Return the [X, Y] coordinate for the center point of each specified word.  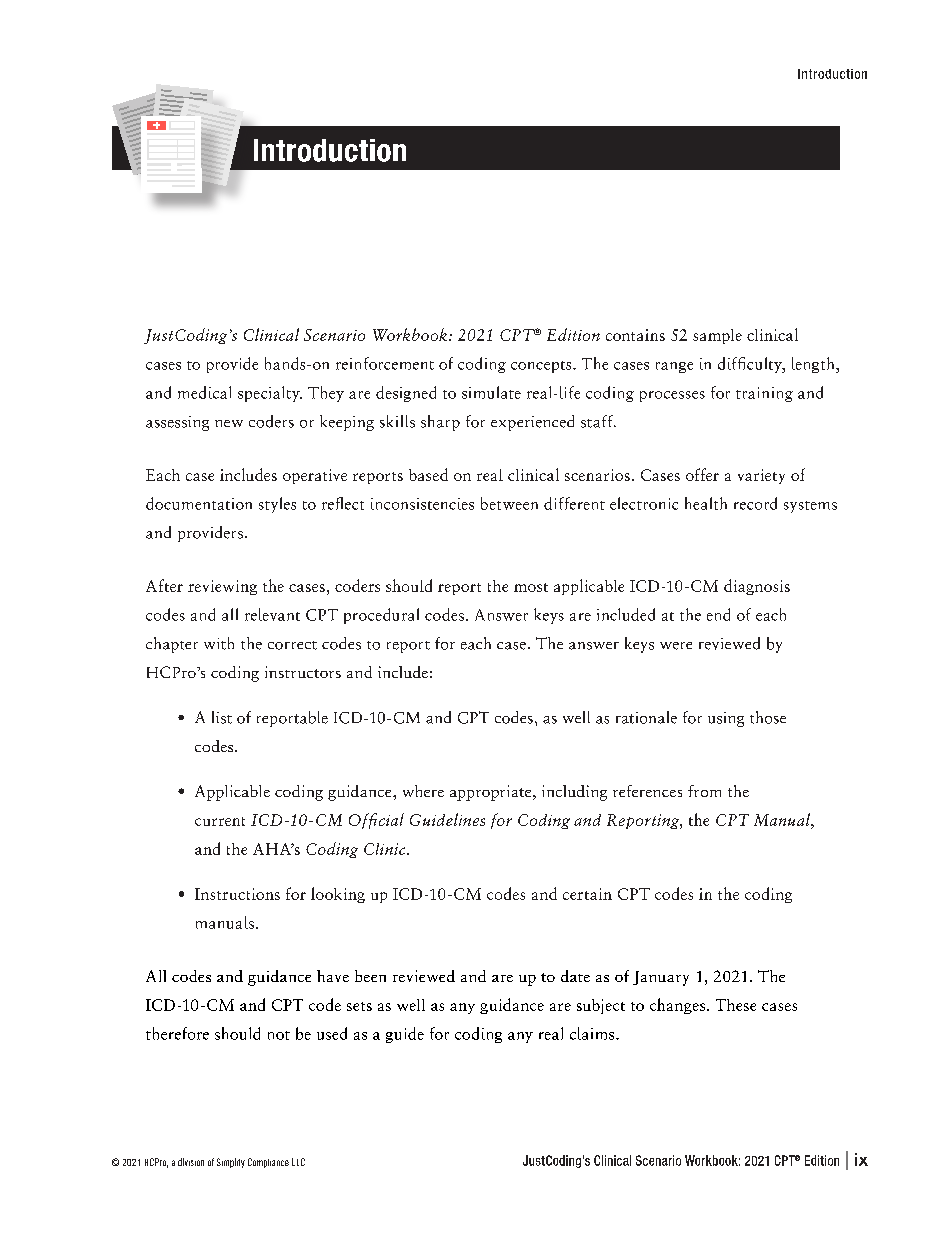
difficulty [751, 365]
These [736, 1005]
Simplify [231, 1163]
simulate [491, 392]
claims [593, 1033]
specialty [270, 394]
